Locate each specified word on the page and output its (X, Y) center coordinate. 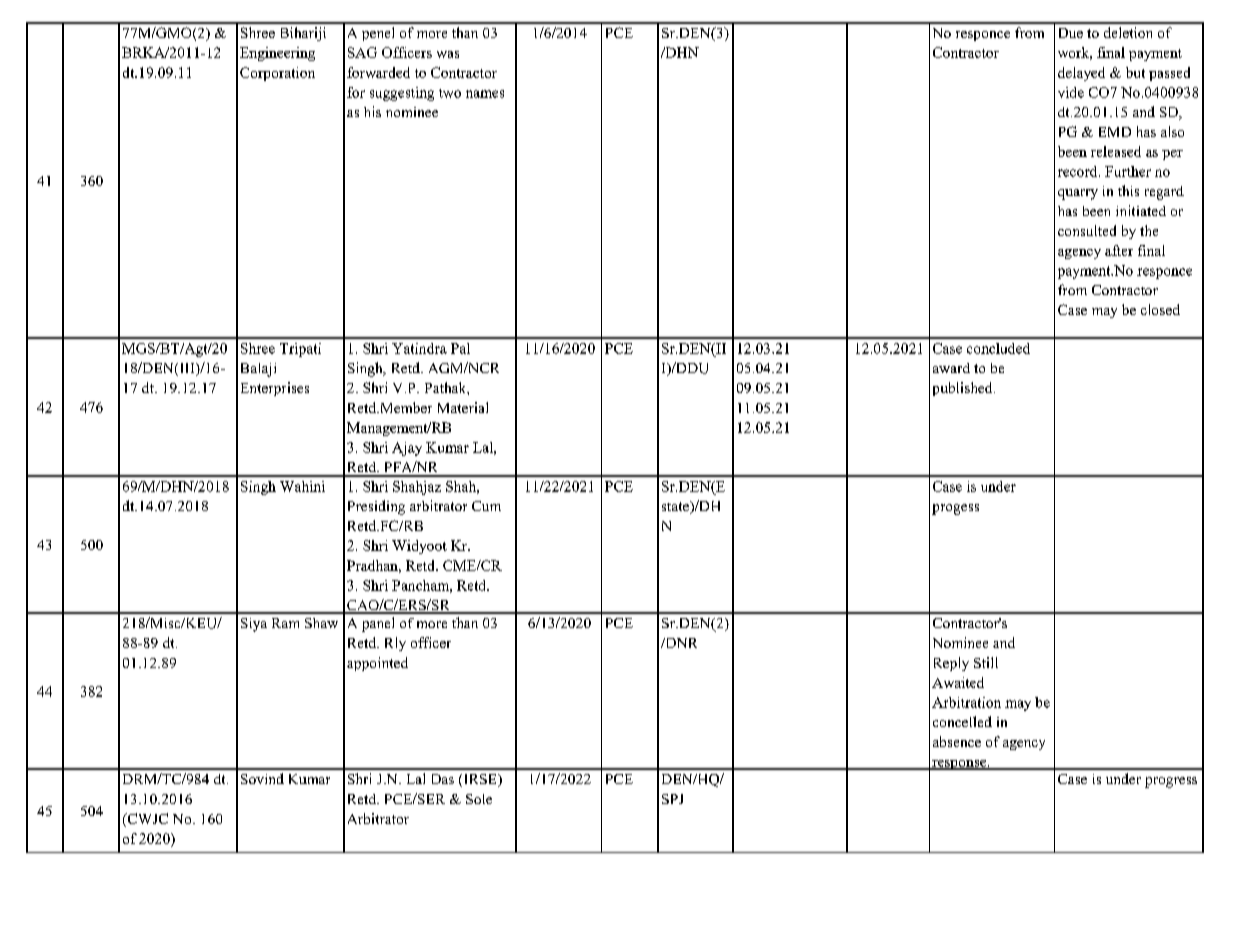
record (1079, 171)
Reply (951, 664)
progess (955, 509)
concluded (998, 348)
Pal (460, 348)
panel (378, 624)
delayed (1081, 74)
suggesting (402, 94)
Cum (486, 506)
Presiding (376, 507)
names (485, 94)
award (951, 368)
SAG (362, 52)
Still (986, 662)
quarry (1078, 194)
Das (443, 779)
